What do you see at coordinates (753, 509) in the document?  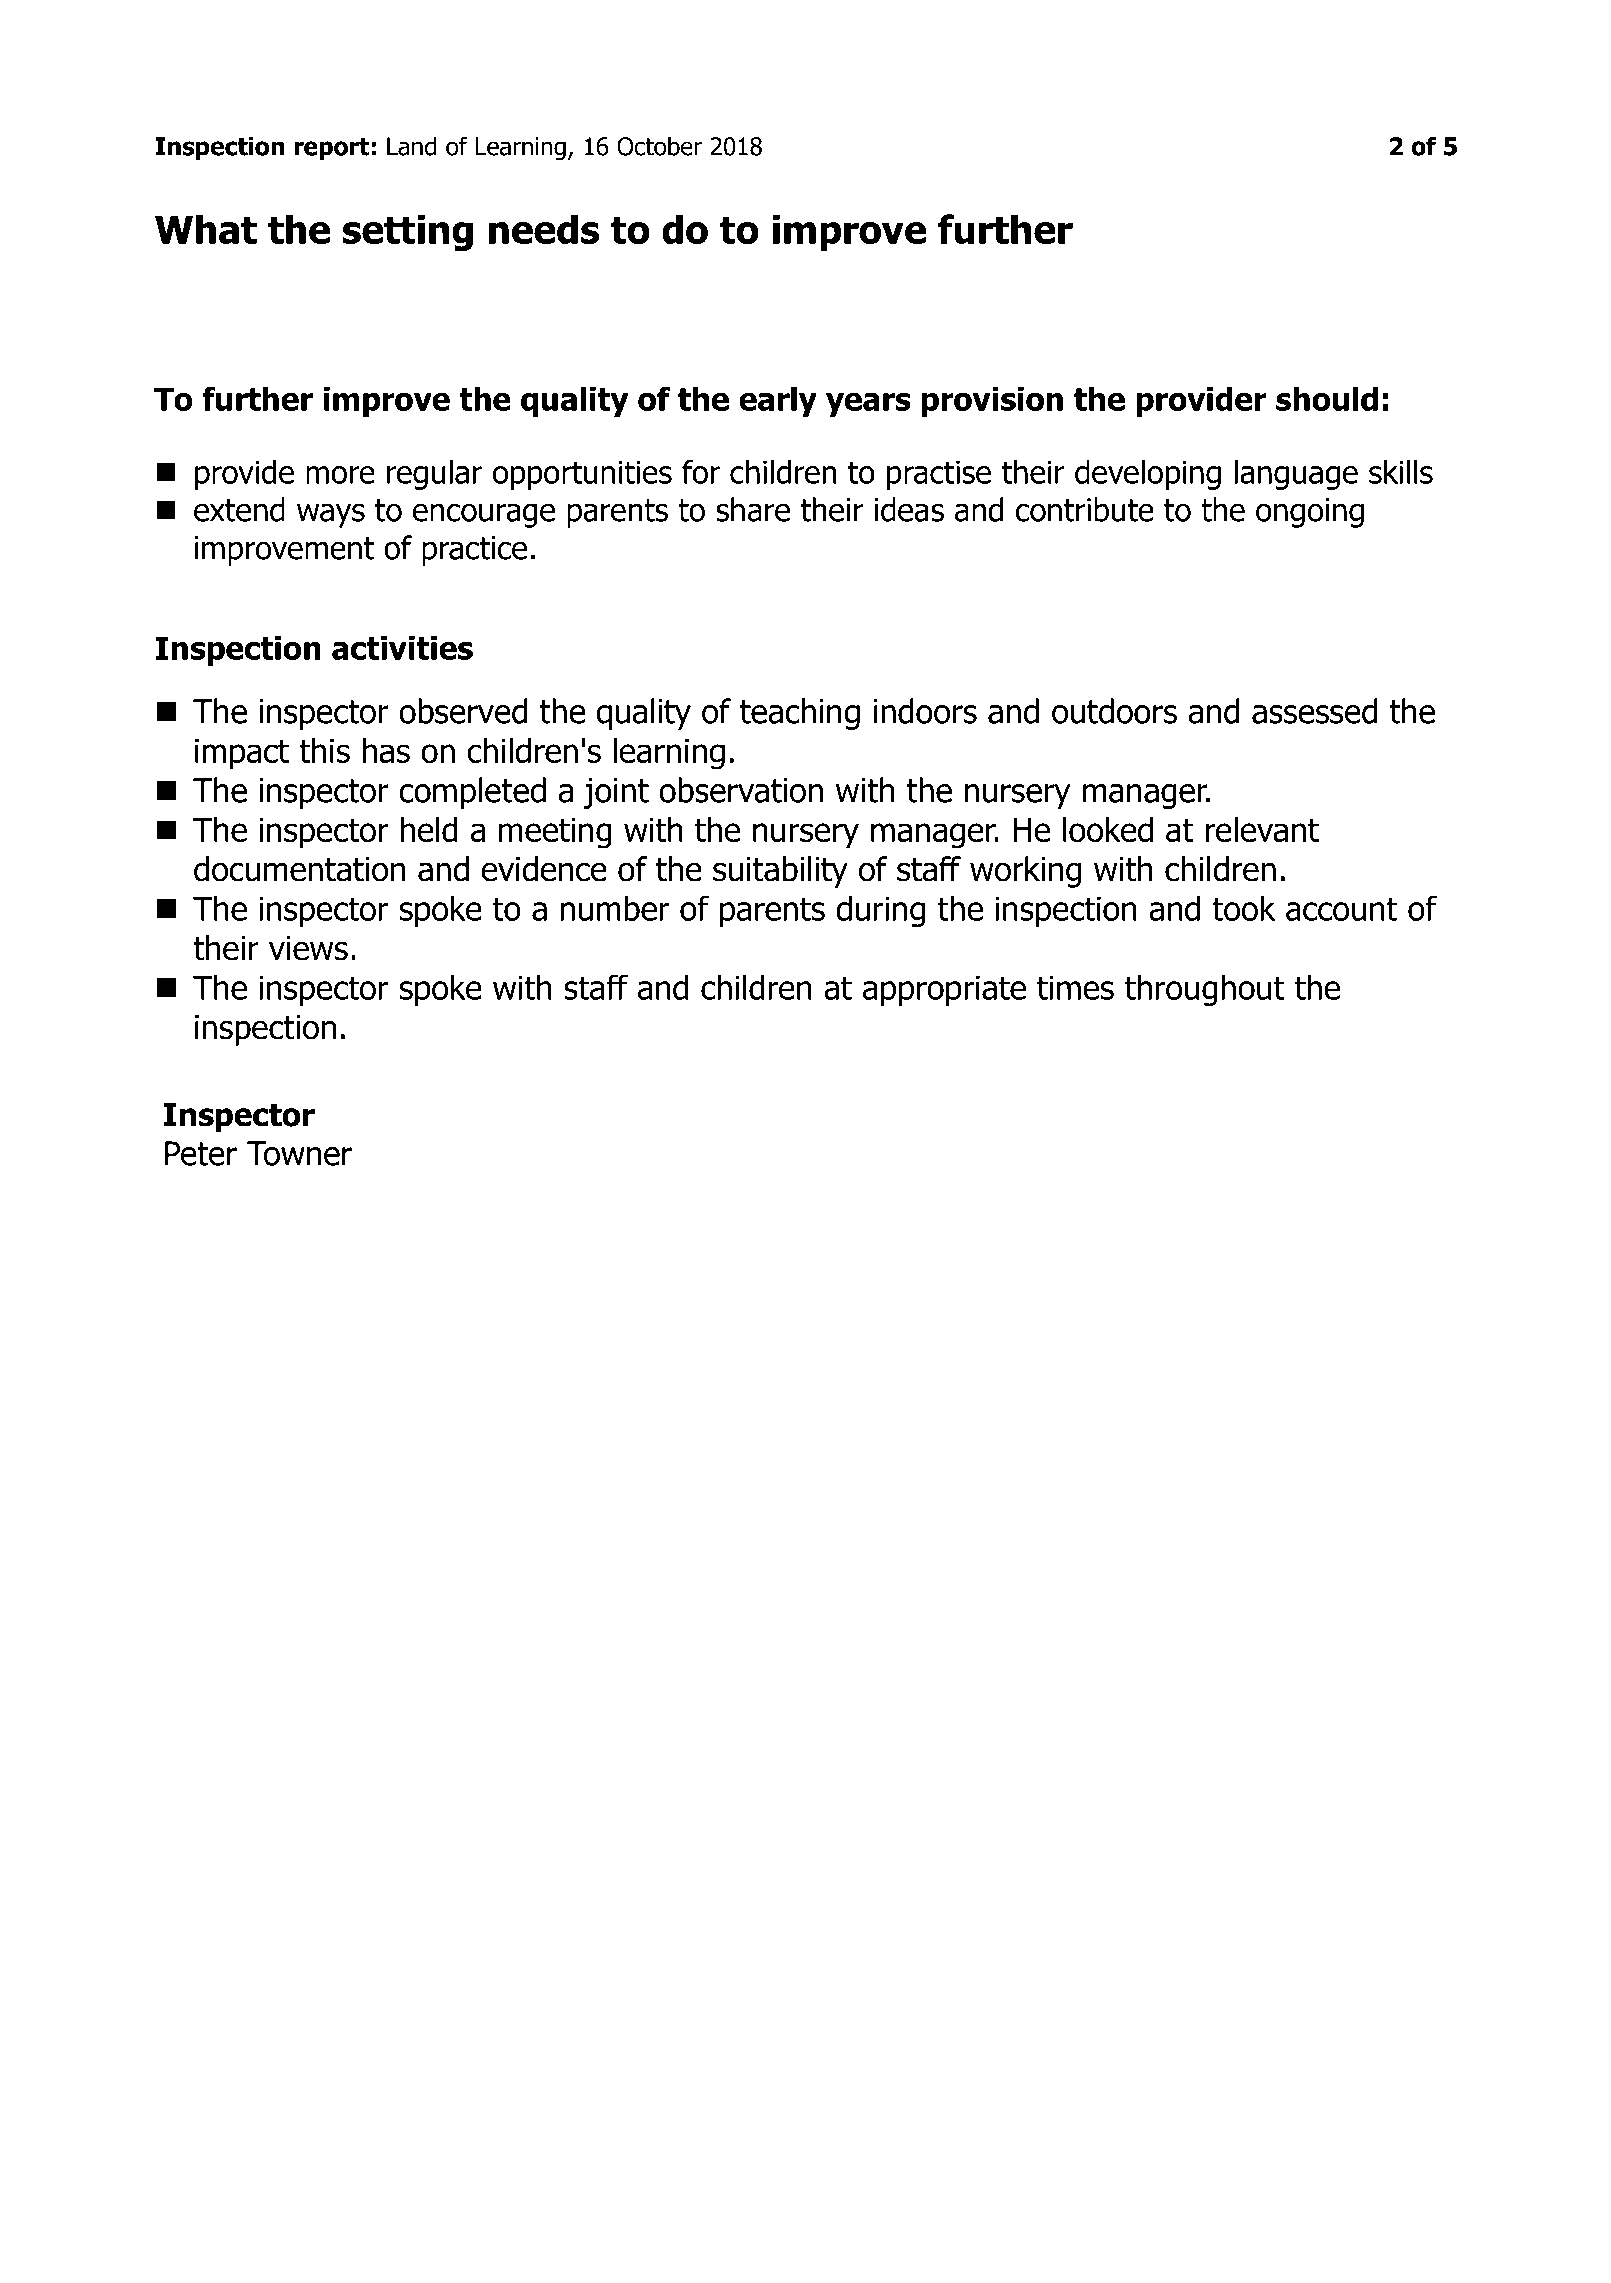 I see `share` at bounding box center [753, 509].
